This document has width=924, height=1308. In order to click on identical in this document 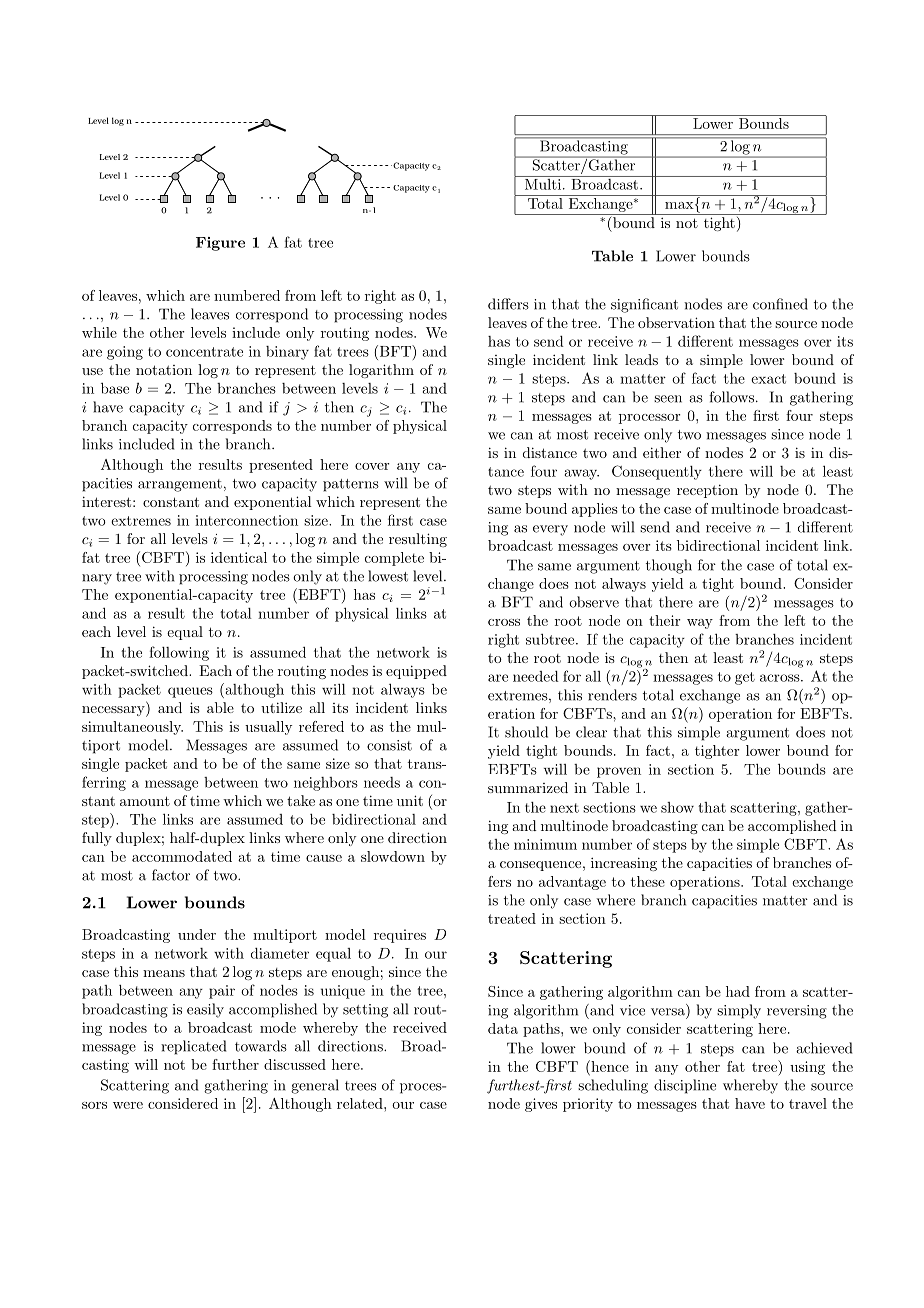, I will do `click(239, 557)`.
